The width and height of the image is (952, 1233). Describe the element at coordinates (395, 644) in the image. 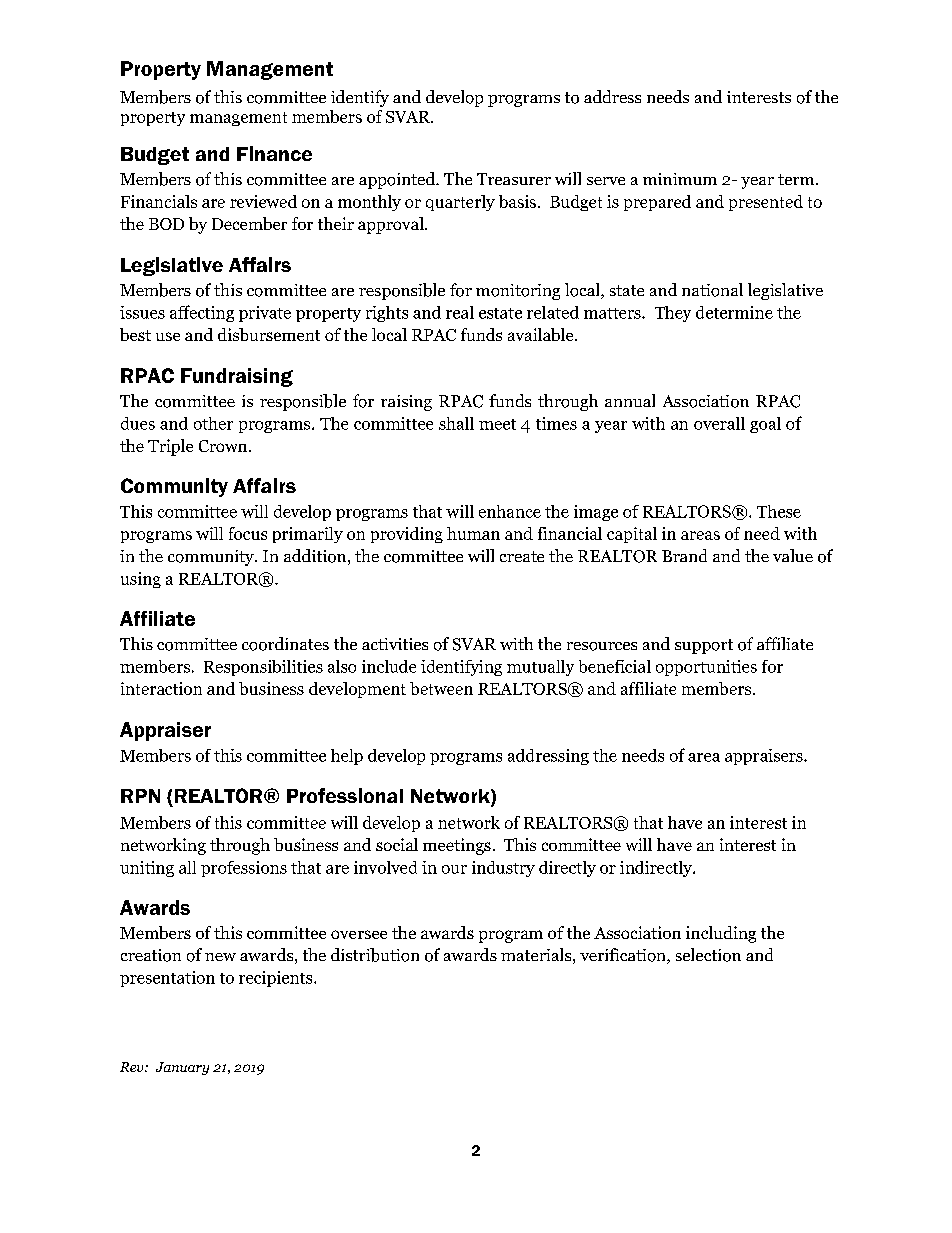

I see `activities` at that location.
